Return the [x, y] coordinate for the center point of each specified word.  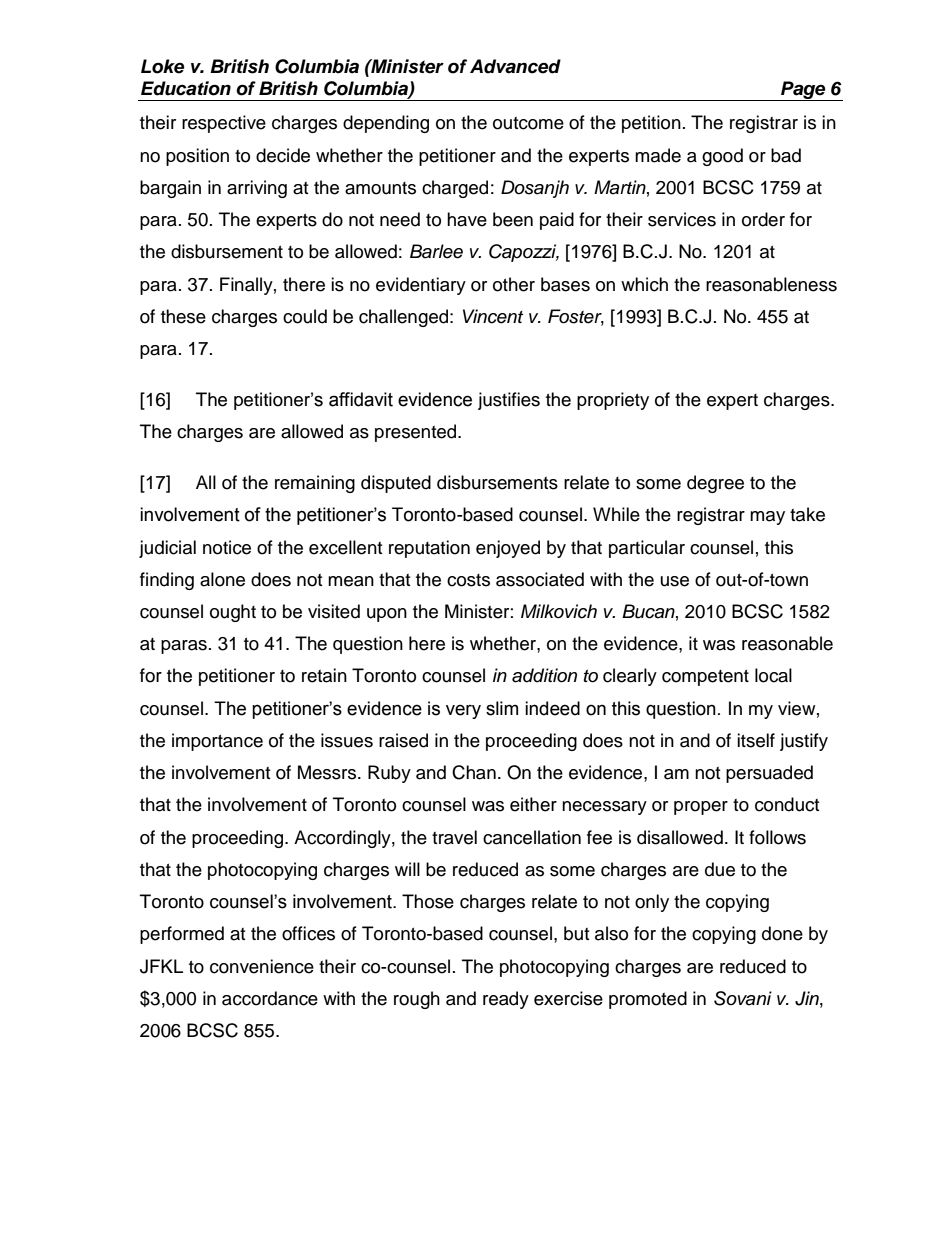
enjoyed [508, 549]
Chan [474, 772]
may [767, 518]
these [183, 316]
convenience [262, 966]
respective [224, 124]
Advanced [515, 66]
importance [217, 742]
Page [803, 91]
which [644, 284]
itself [756, 740]
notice [227, 547]
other [514, 284]
